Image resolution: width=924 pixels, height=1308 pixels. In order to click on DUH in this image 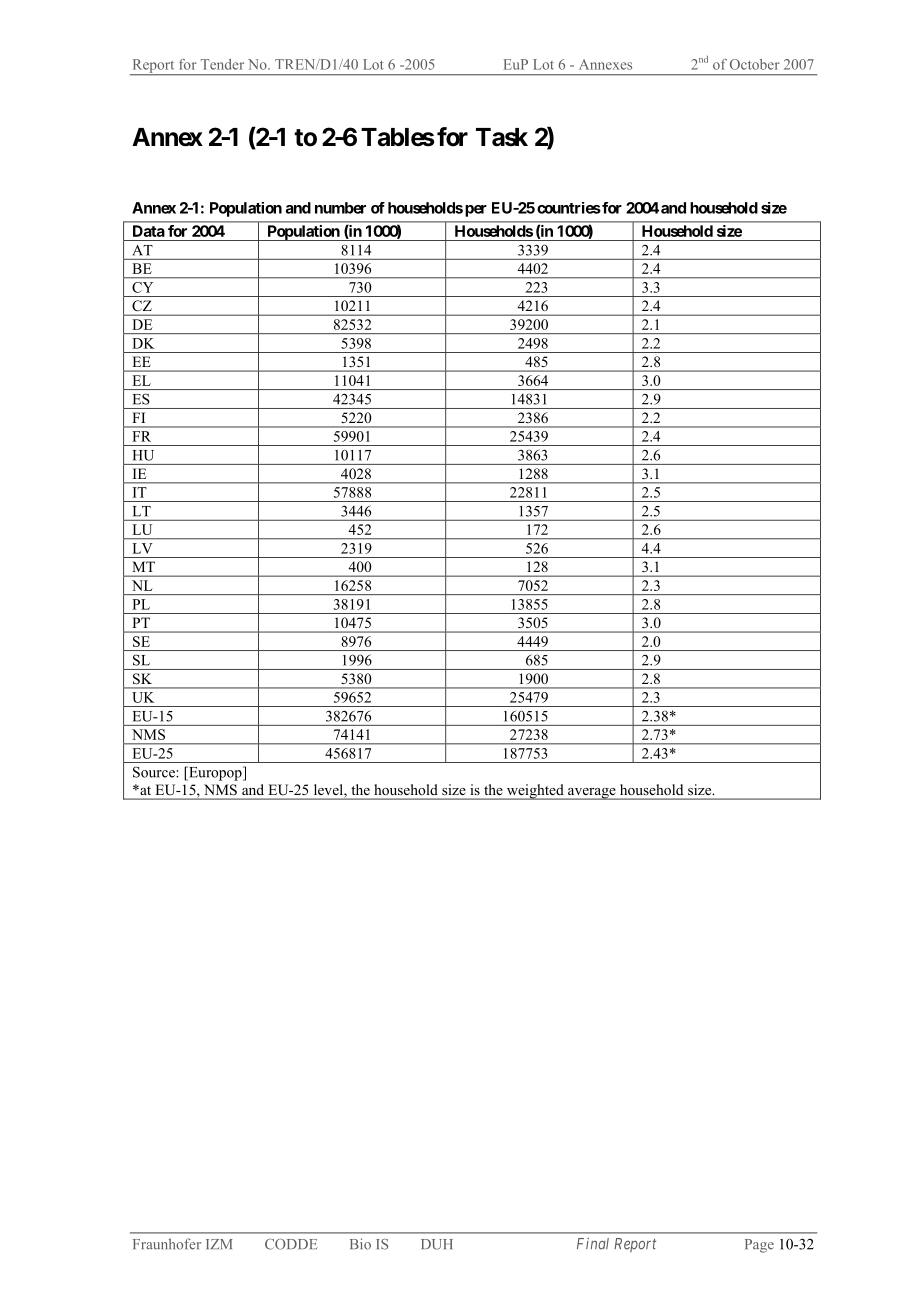, I will do `click(437, 1244)`.
